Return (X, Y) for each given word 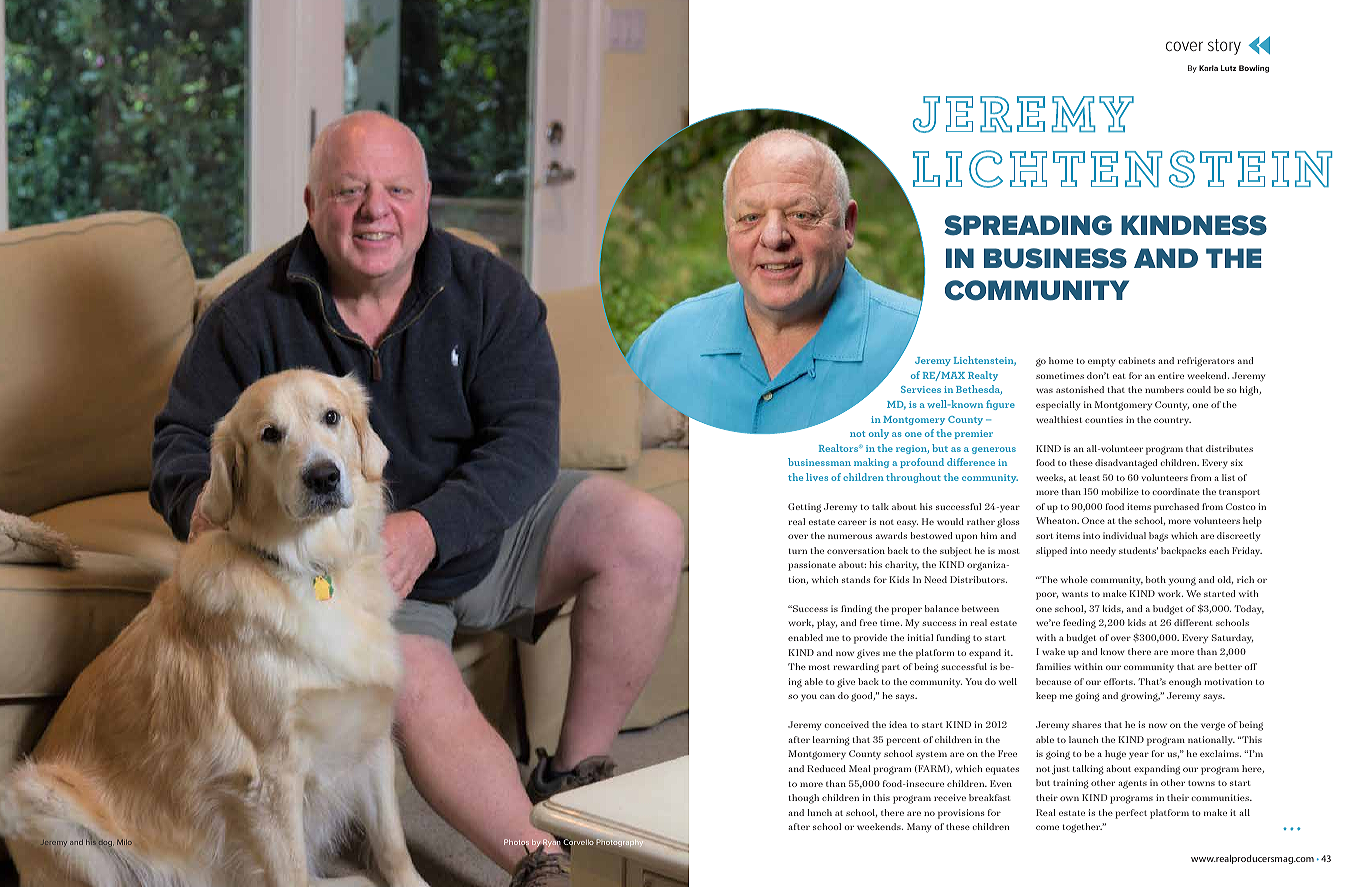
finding (856, 610)
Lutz (1228, 68)
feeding (1079, 624)
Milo (124, 842)
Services (921, 389)
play (827, 624)
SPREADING (1028, 225)
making (871, 463)
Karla (1208, 68)
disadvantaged (1126, 464)
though (804, 799)
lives (817, 477)
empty (1101, 362)
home (1061, 360)
